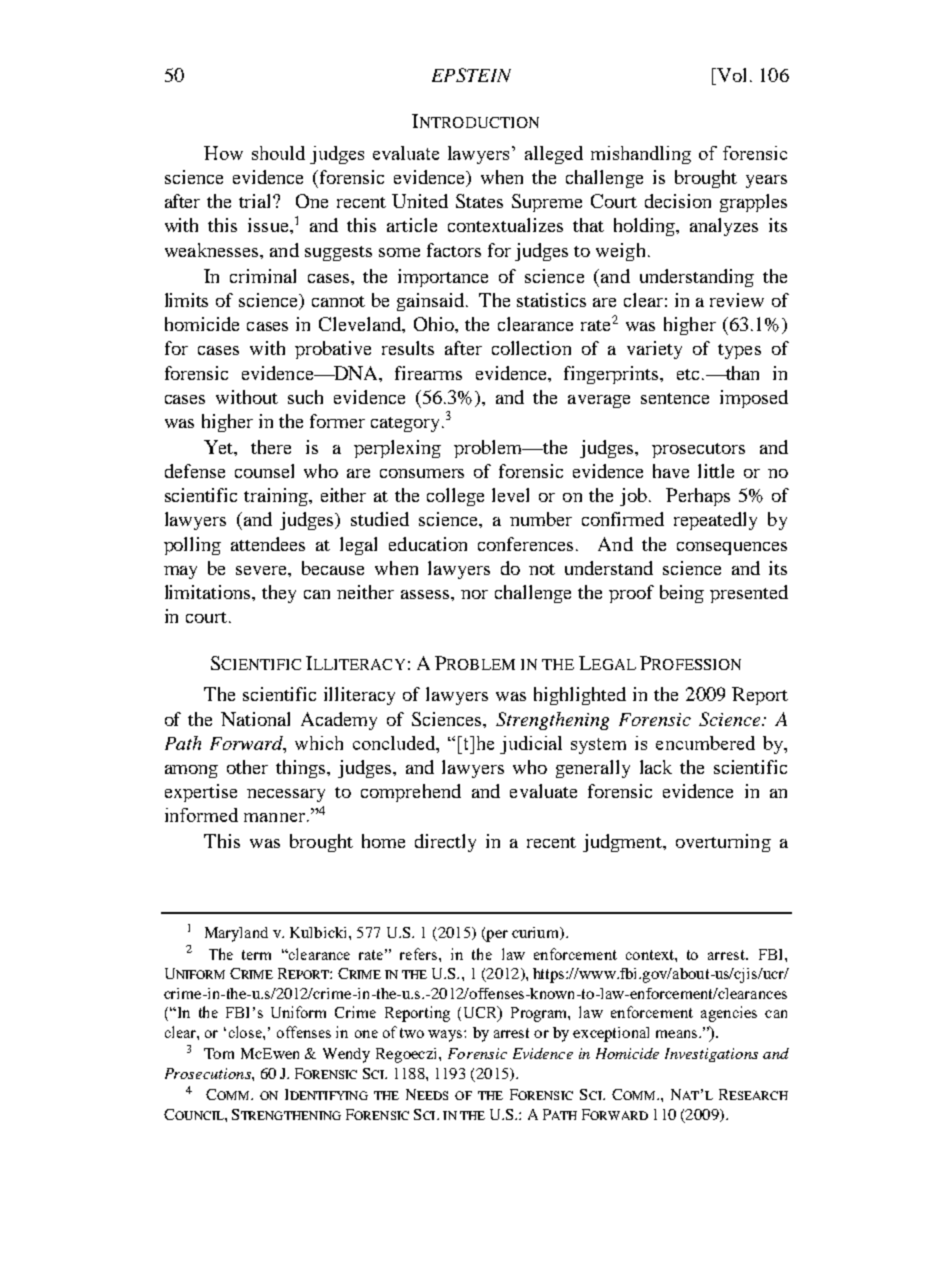 The width and height of the document is (952, 1287). Describe the element at coordinates (554, 155) in the document. I see `alleged` at that location.
